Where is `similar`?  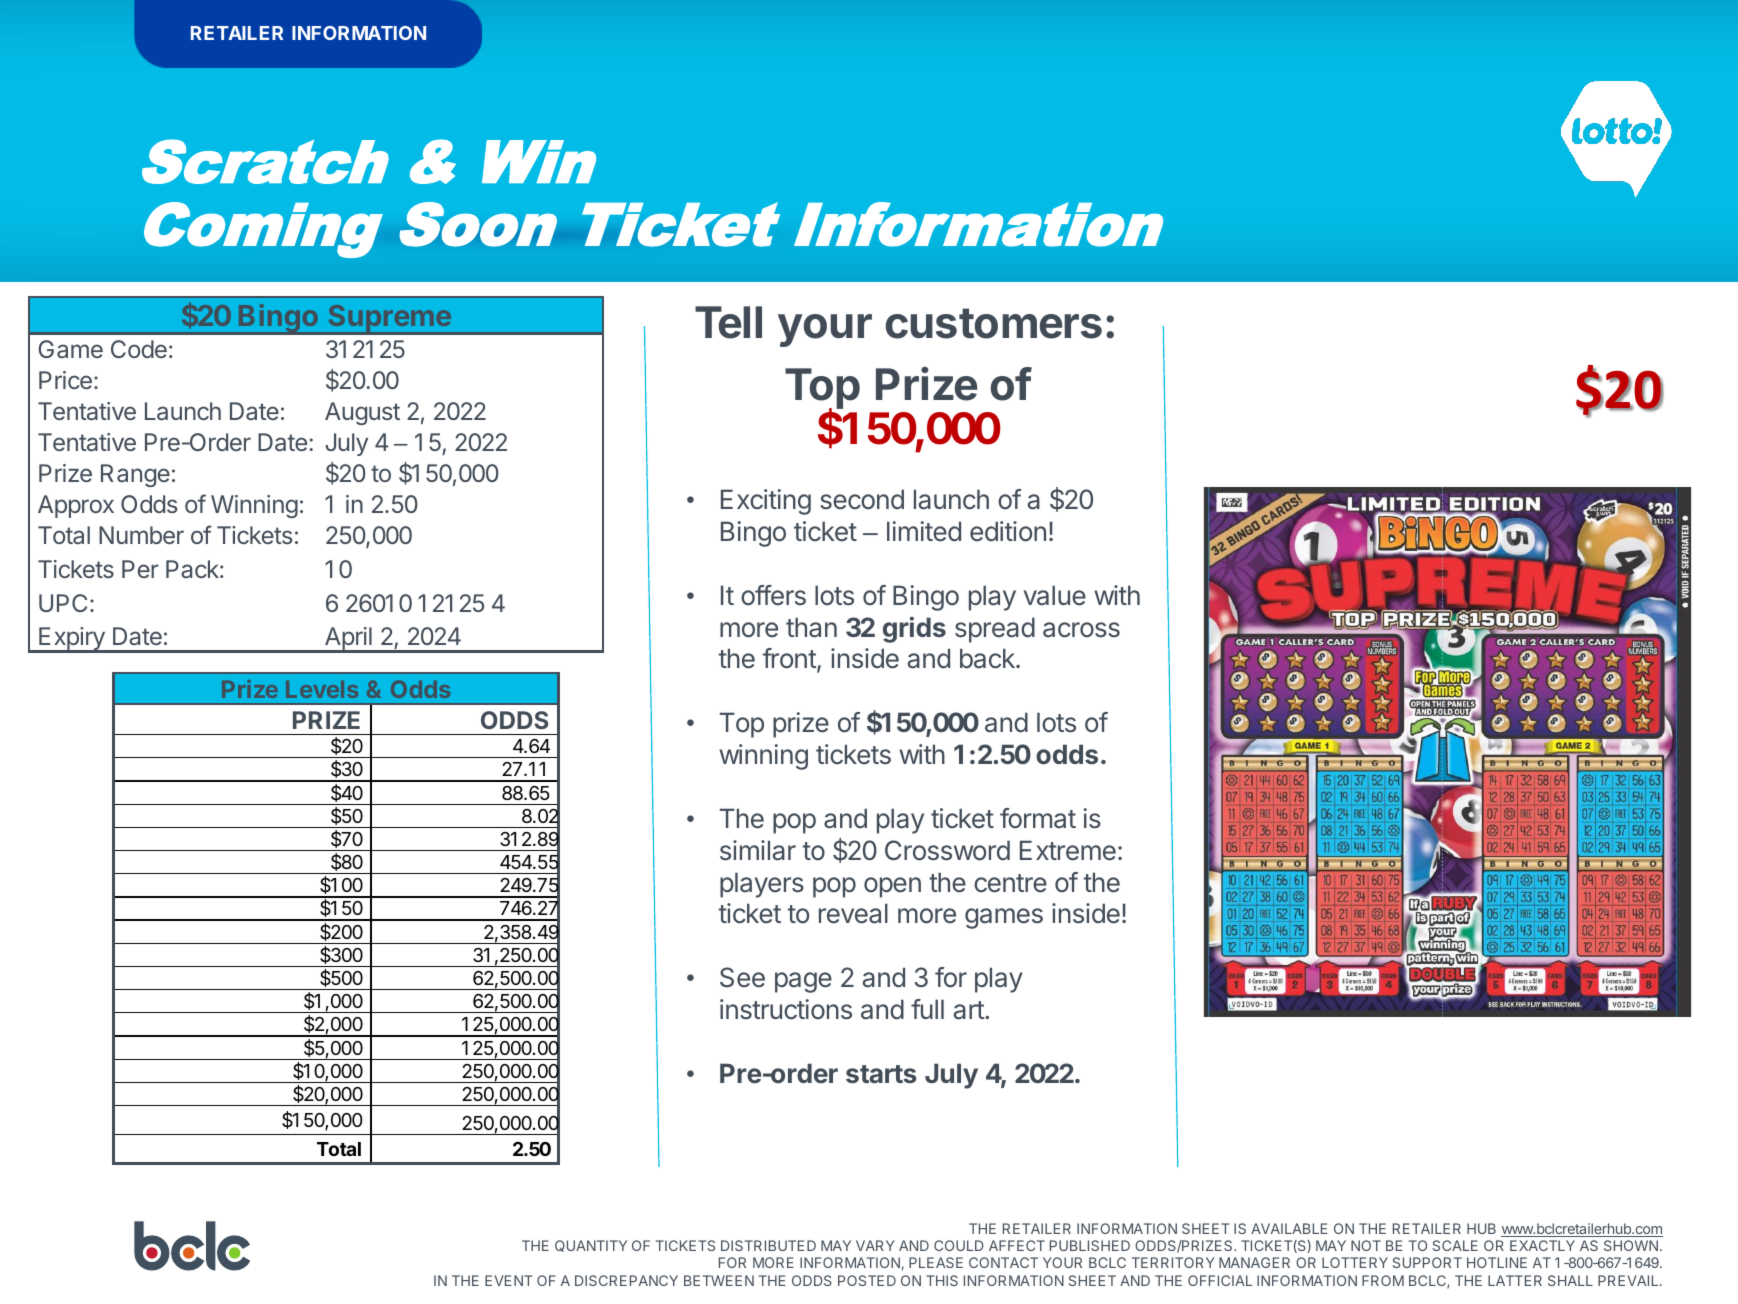 similar is located at coordinates (758, 850).
